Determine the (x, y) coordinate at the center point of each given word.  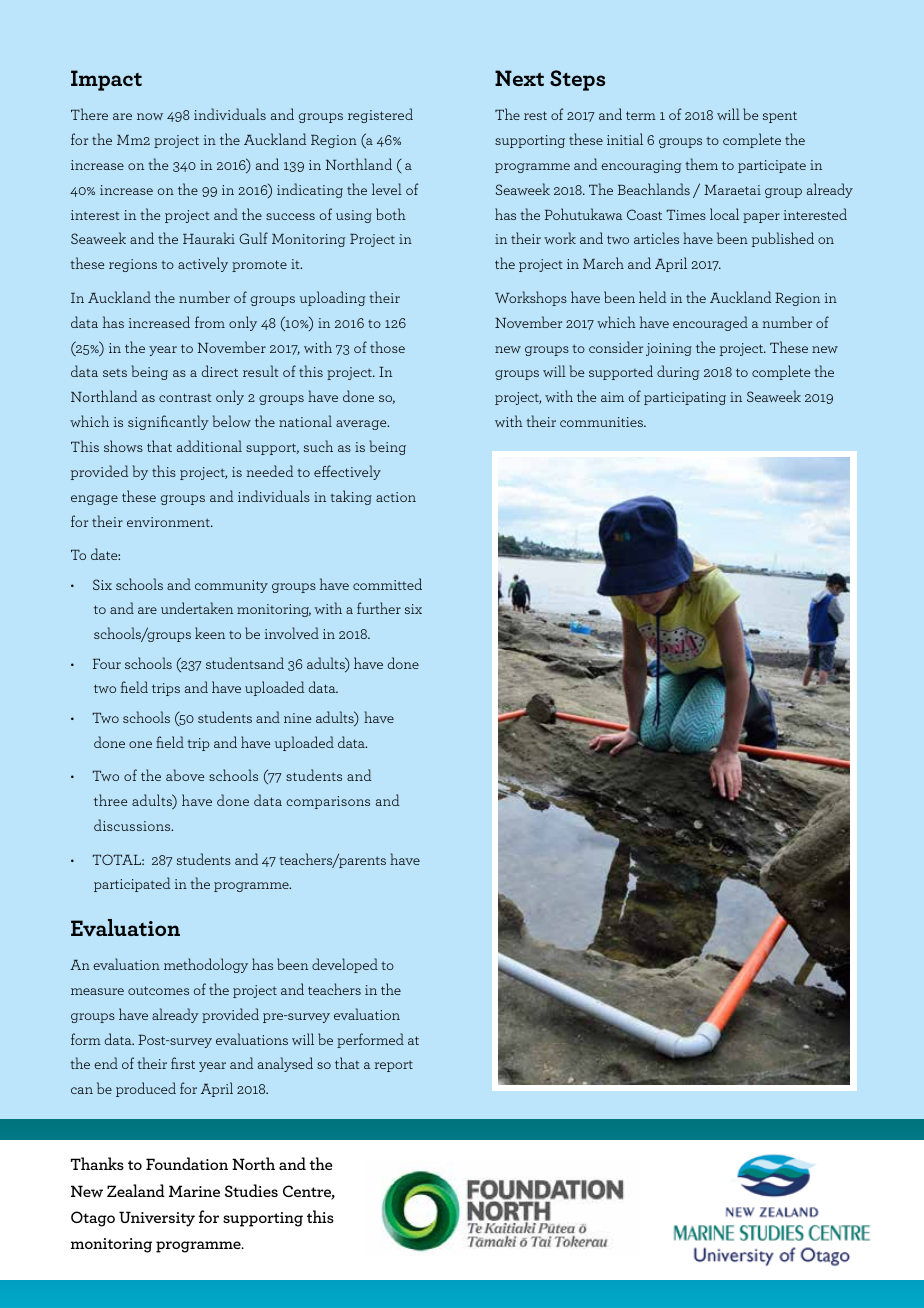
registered (380, 115)
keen (210, 633)
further (379, 608)
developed (345, 965)
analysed (285, 1064)
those (387, 347)
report (394, 1066)
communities (603, 422)
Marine (194, 1191)
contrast (185, 397)
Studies (251, 1190)
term (641, 115)
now (150, 116)
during (678, 372)
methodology (206, 965)
